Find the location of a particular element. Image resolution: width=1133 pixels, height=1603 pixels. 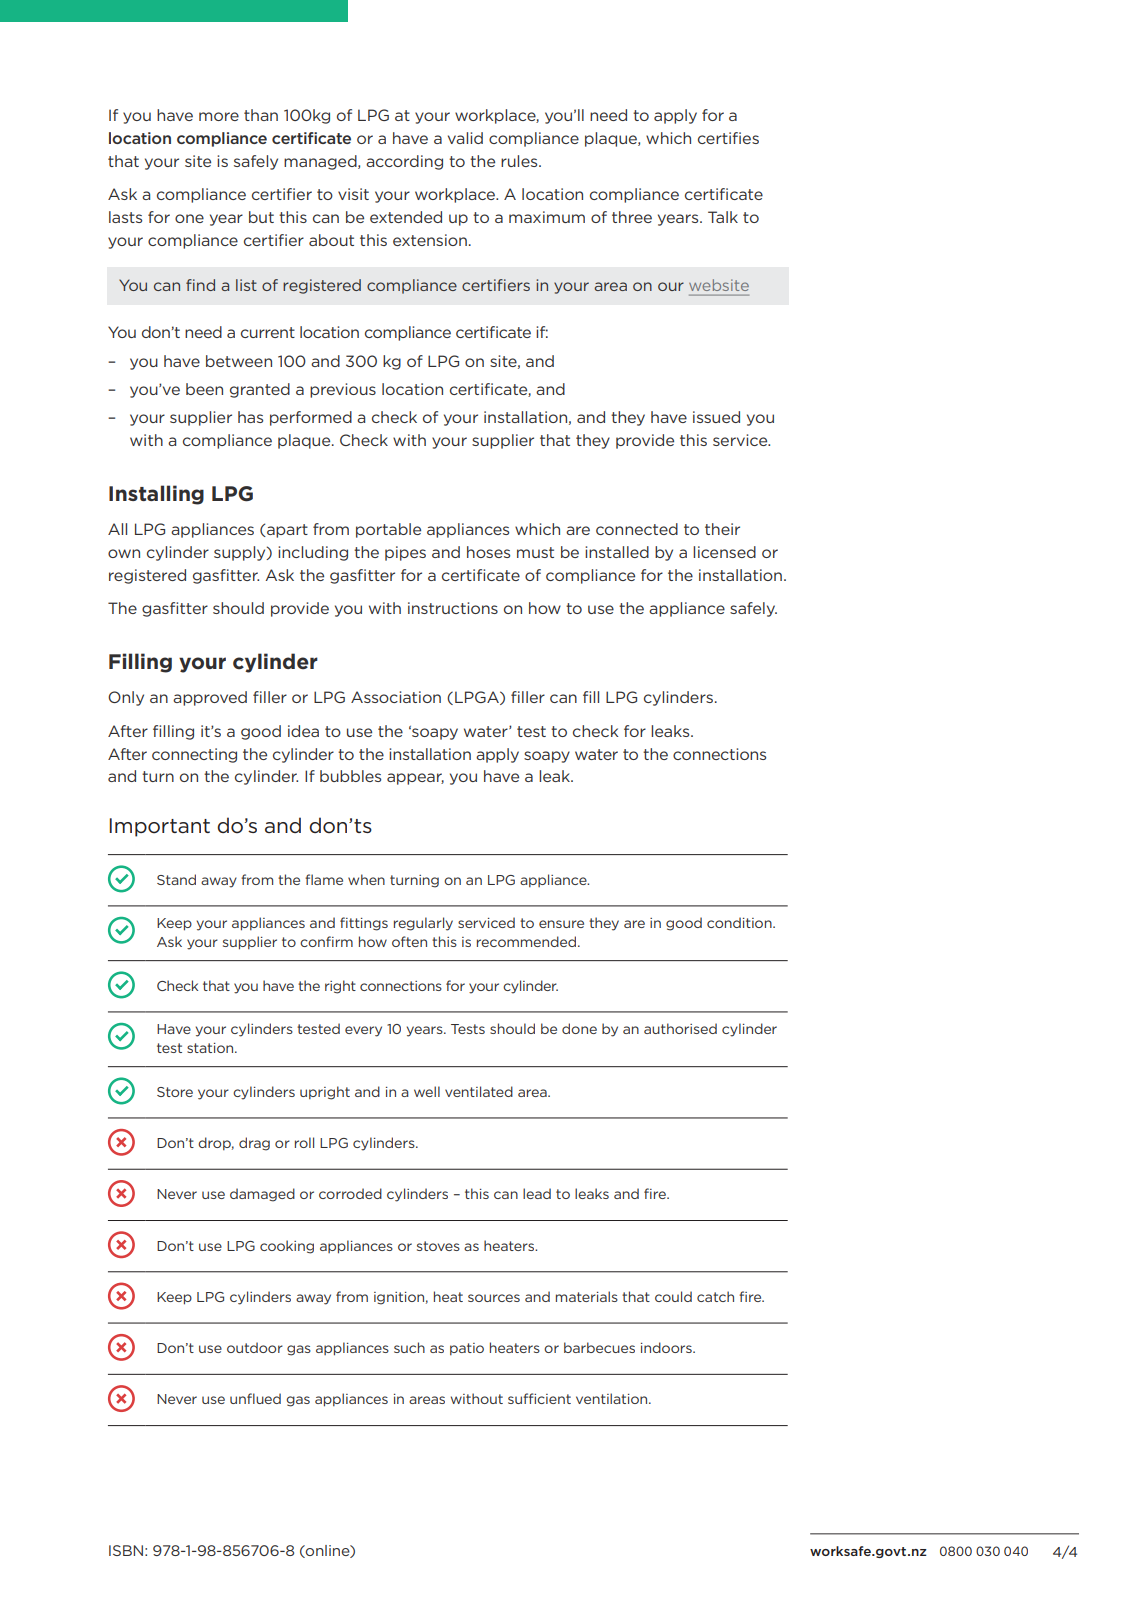

issued is located at coordinates (716, 417).
